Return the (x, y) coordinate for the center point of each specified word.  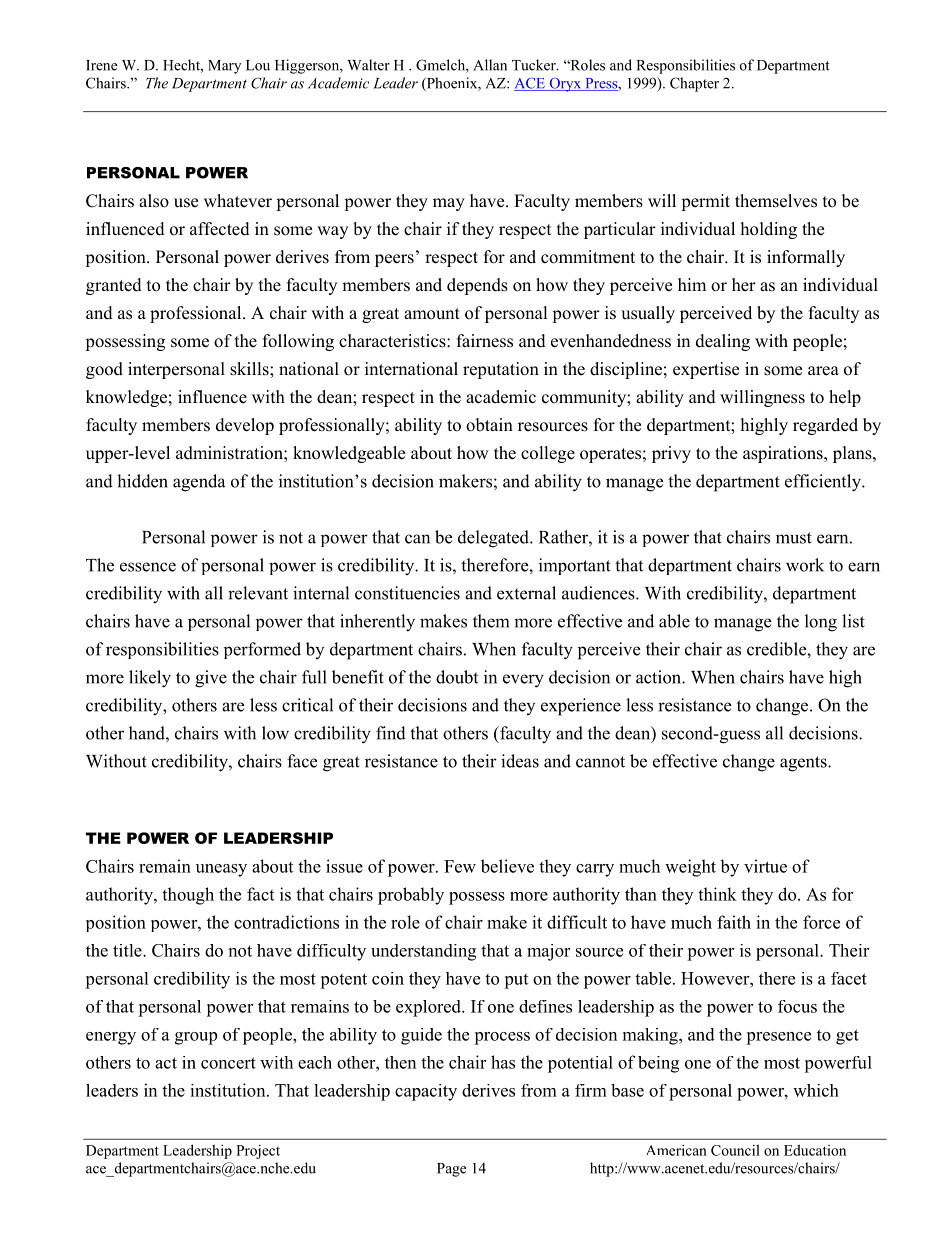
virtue (765, 866)
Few (460, 866)
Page (451, 1170)
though (188, 896)
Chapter (694, 84)
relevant (258, 593)
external (526, 593)
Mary (224, 67)
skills (250, 369)
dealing (723, 342)
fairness (485, 341)
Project (258, 1152)
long (821, 623)
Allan (490, 65)
